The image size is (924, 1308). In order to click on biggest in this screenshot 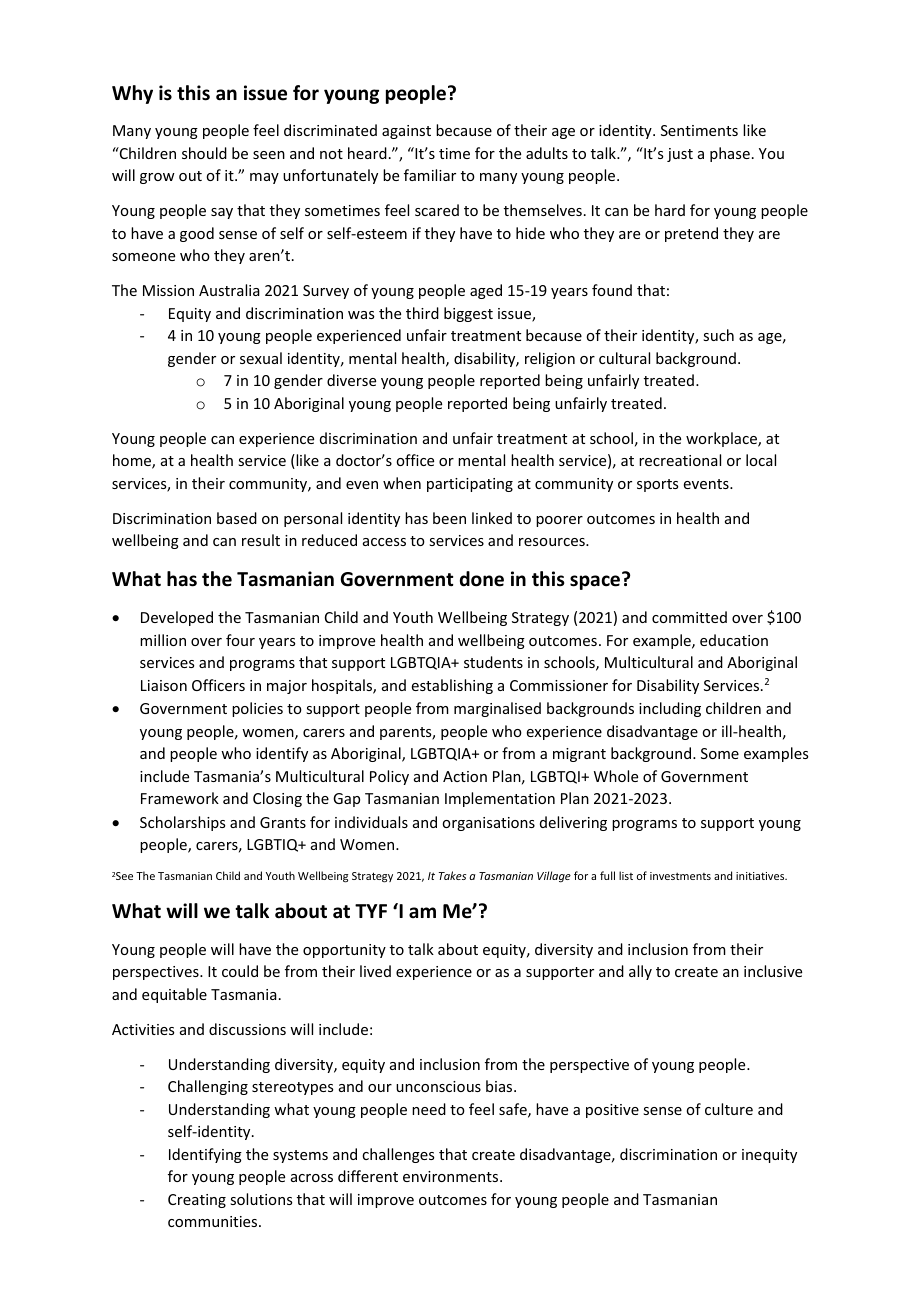, I will do `click(468, 314)`.
